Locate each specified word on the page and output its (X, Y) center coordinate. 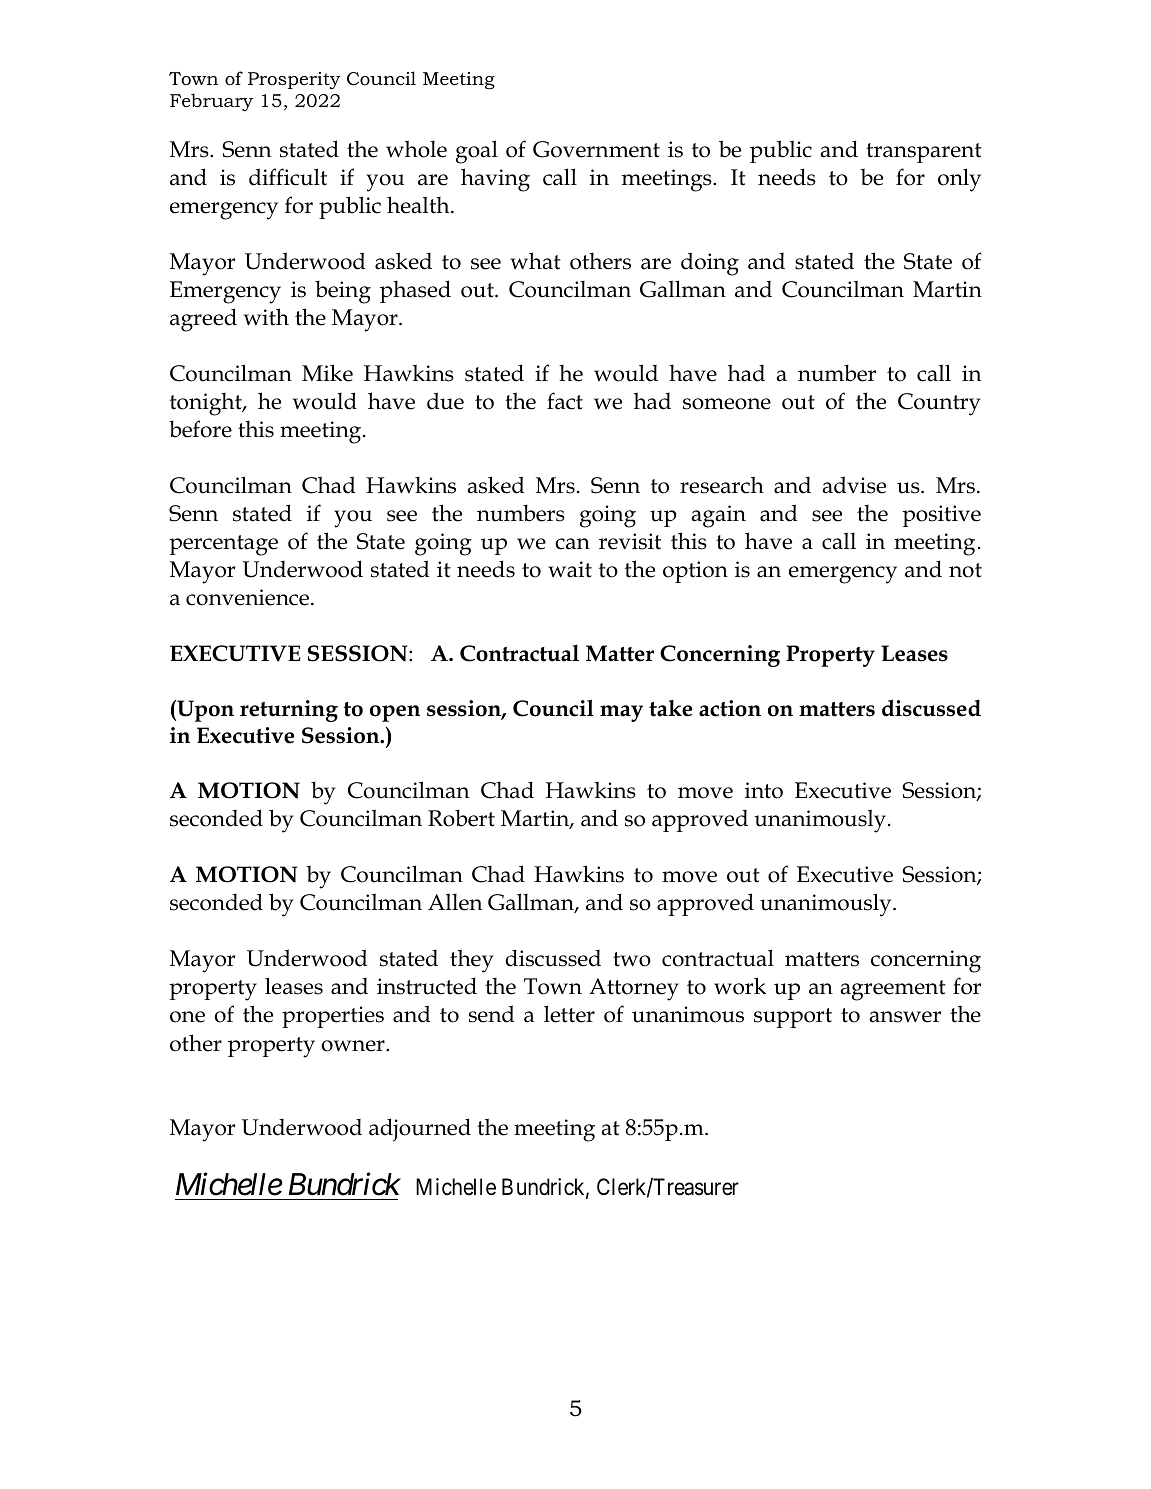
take (670, 708)
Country (939, 404)
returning (289, 711)
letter (569, 1014)
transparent (924, 153)
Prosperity (294, 80)
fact (565, 401)
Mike (327, 373)
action (730, 708)
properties (333, 1017)
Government (596, 149)
